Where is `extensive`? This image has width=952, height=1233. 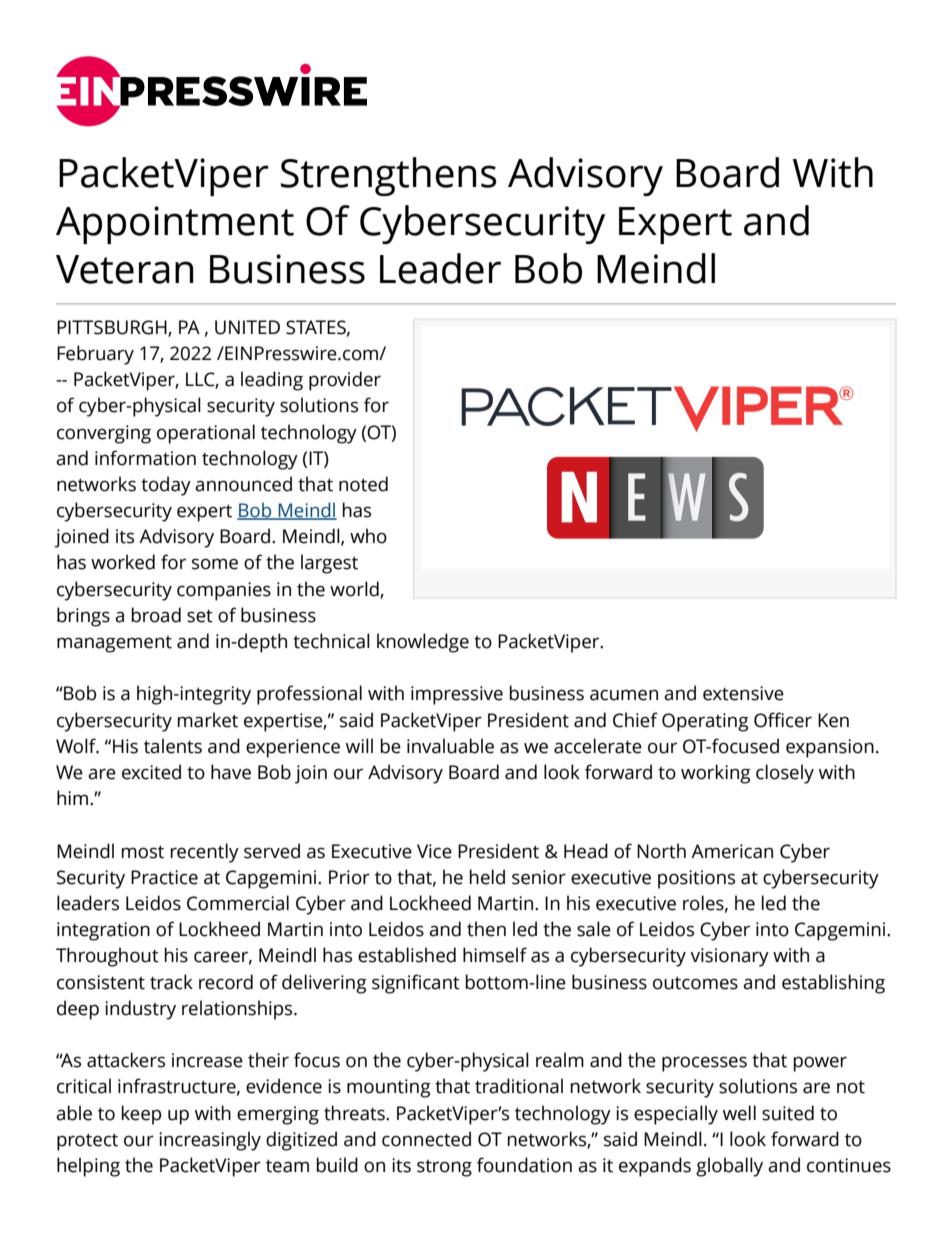
extensive is located at coordinates (743, 693).
